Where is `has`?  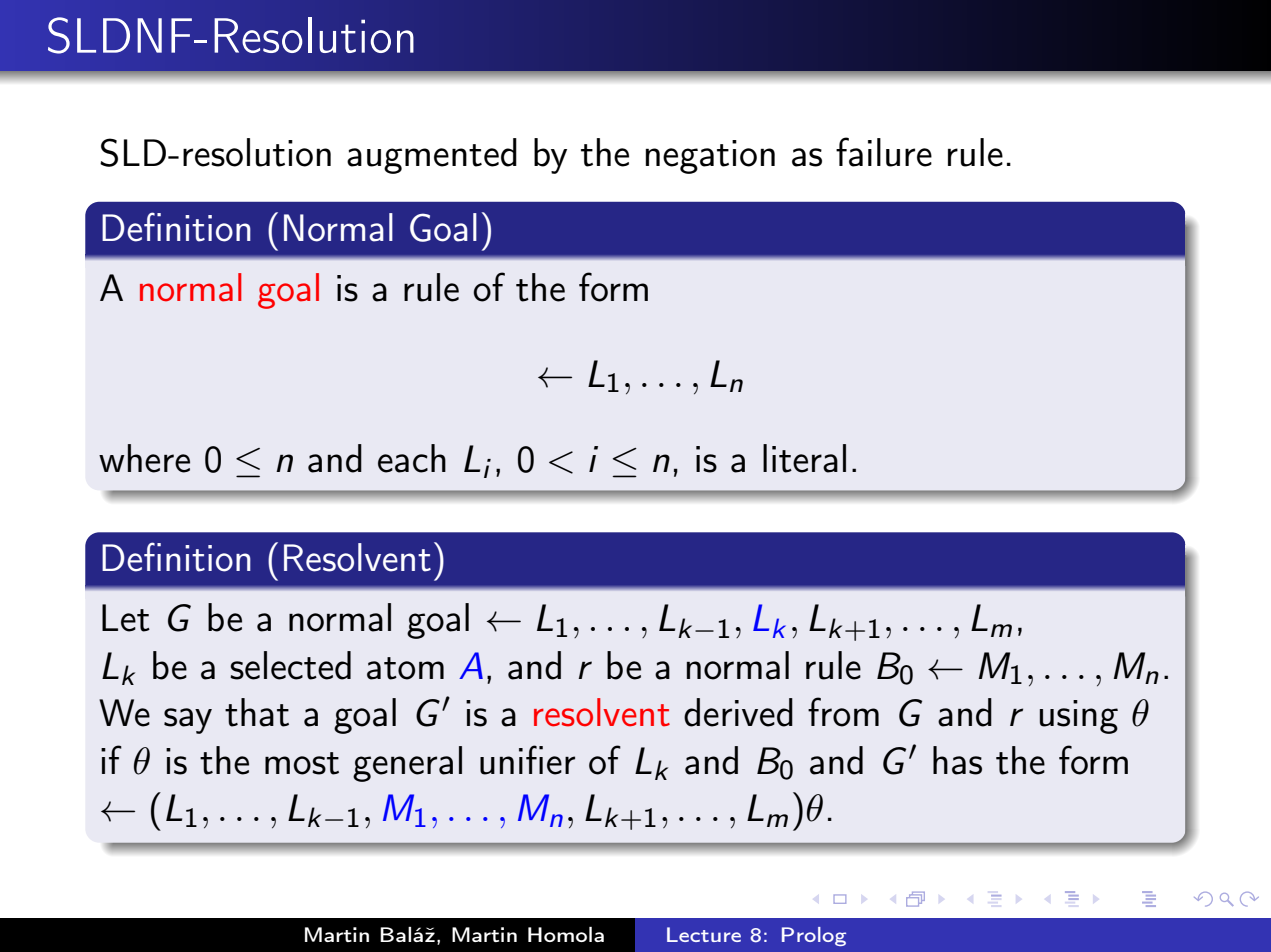
has is located at coordinates (957, 760).
